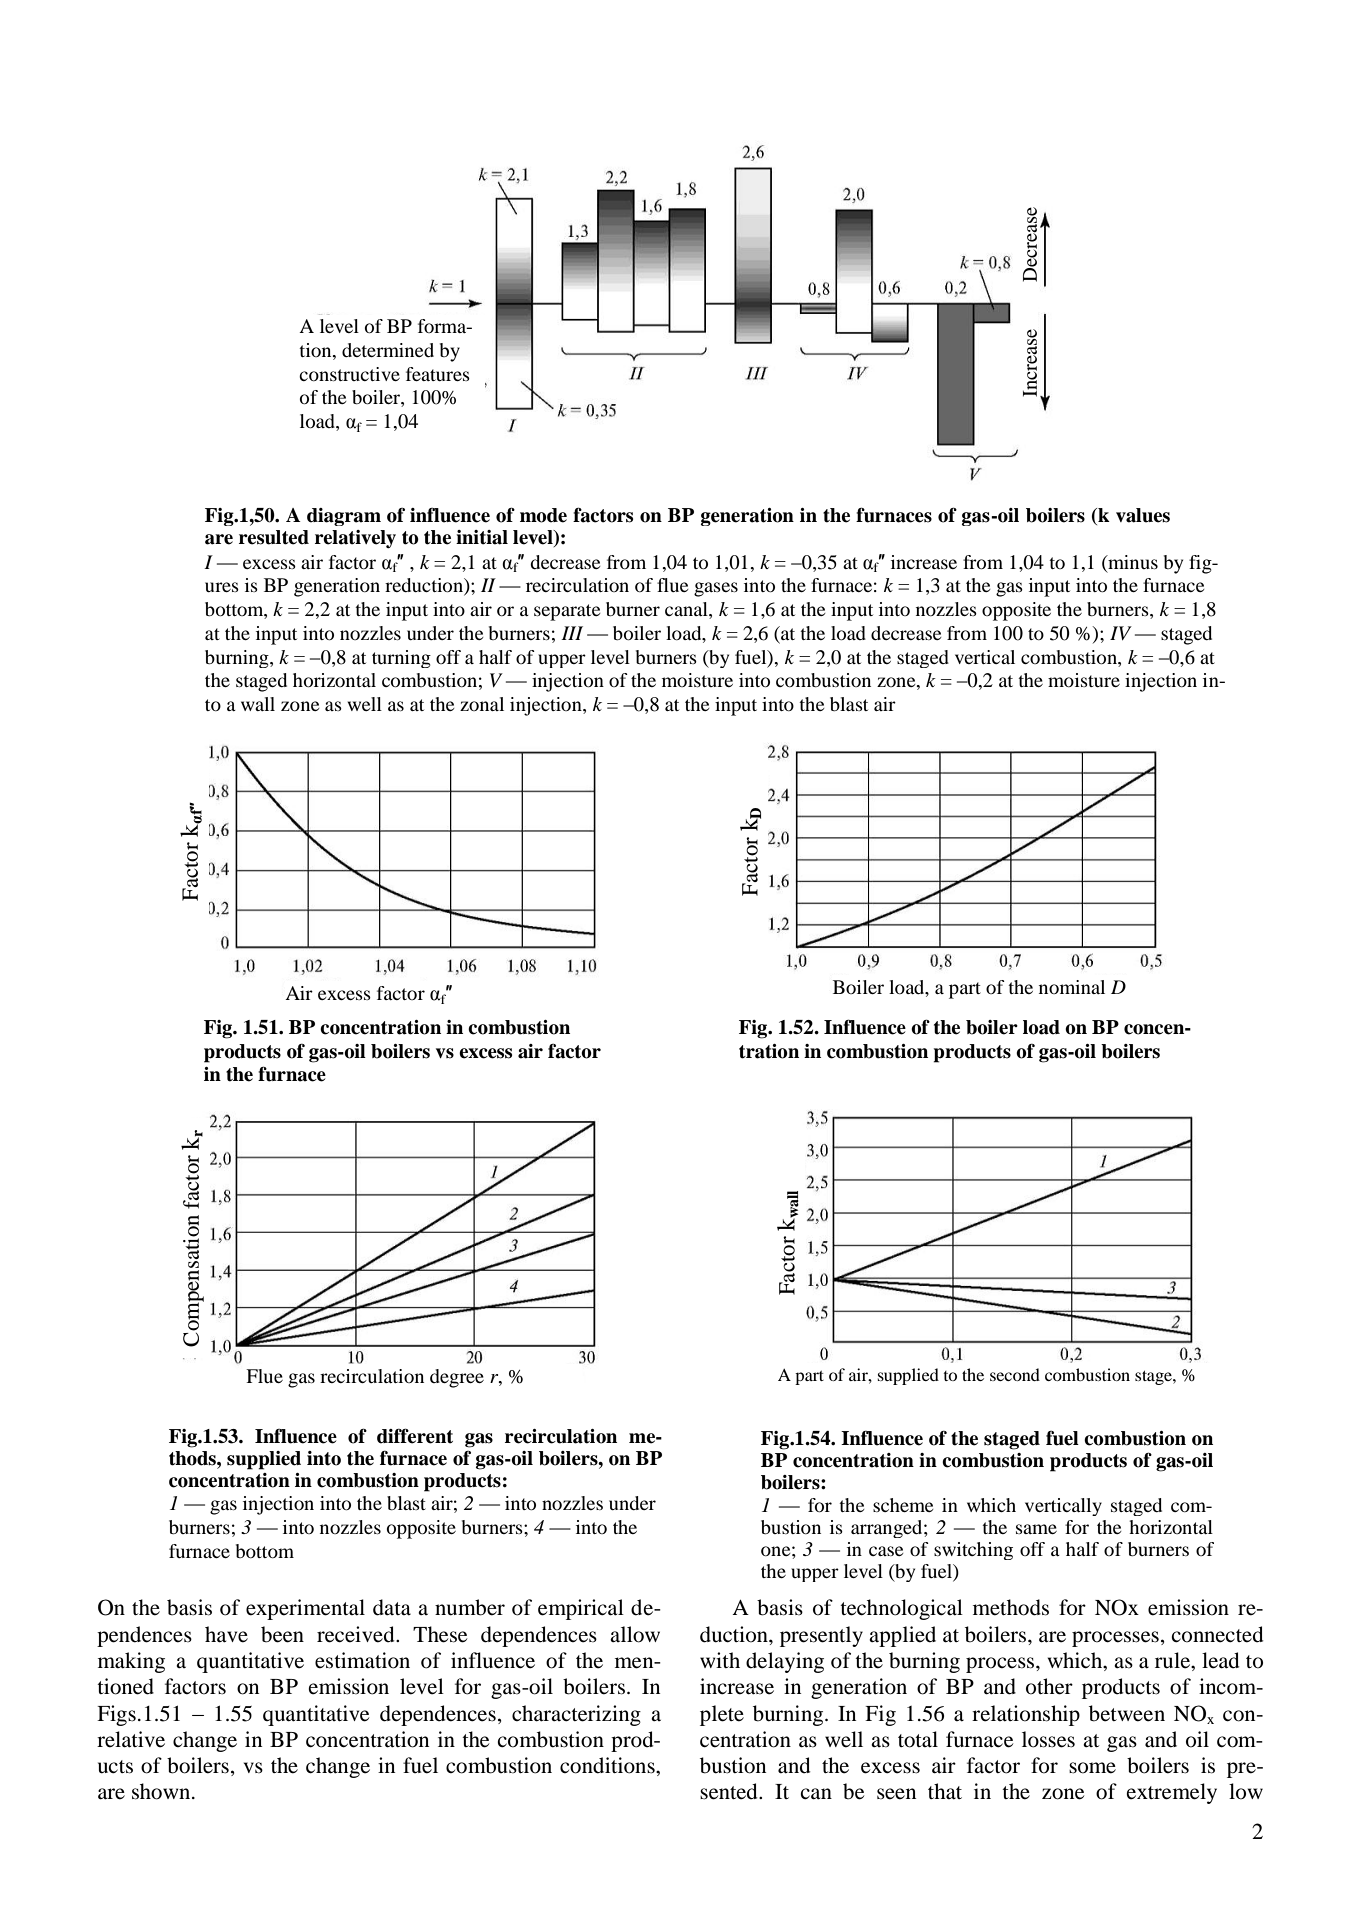 The image size is (1361, 1925). Describe the element at coordinates (349, 374) in the screenshot. I see `constructive` at that location.
